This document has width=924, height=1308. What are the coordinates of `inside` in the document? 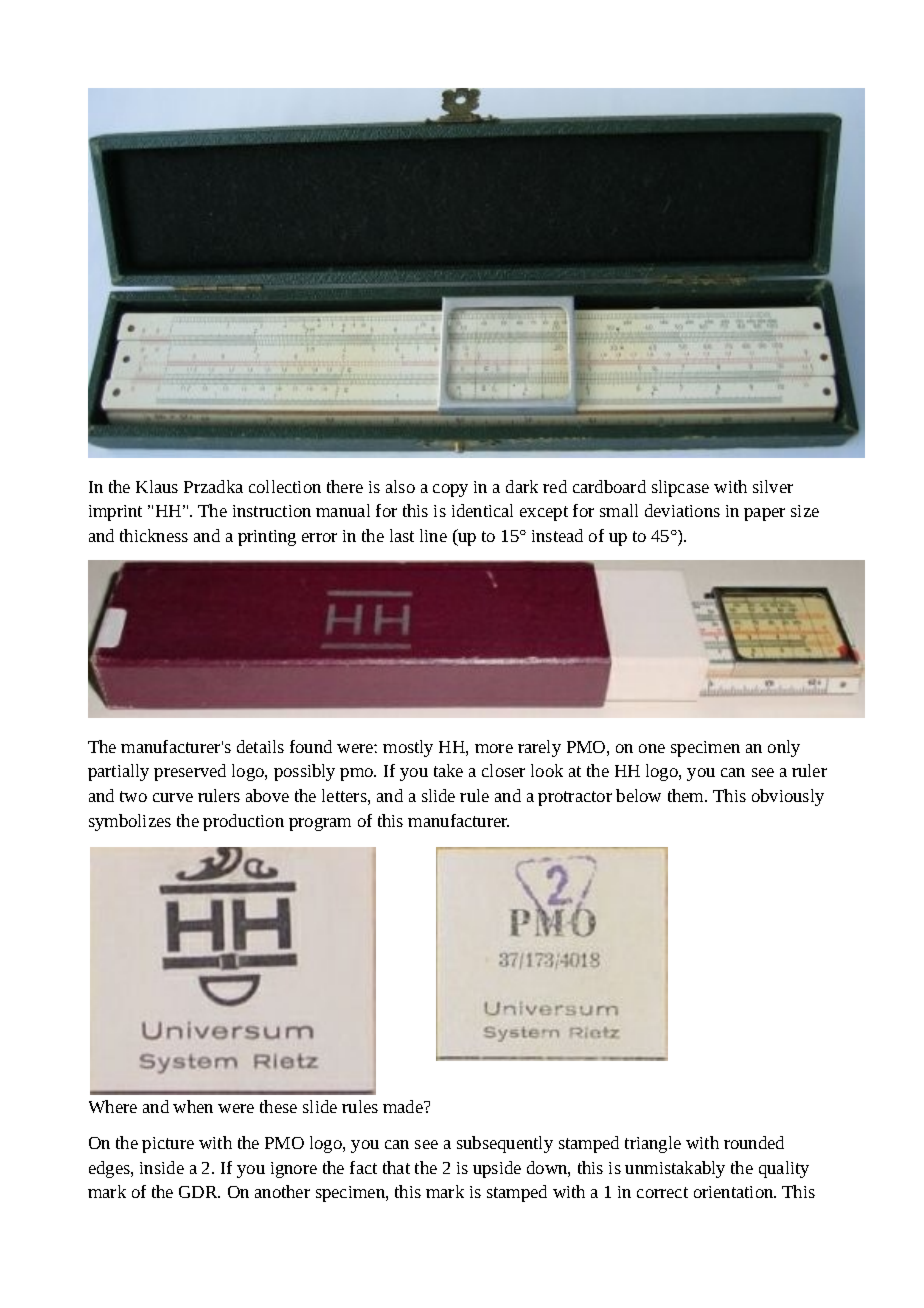 It's located at (162, 1167).
